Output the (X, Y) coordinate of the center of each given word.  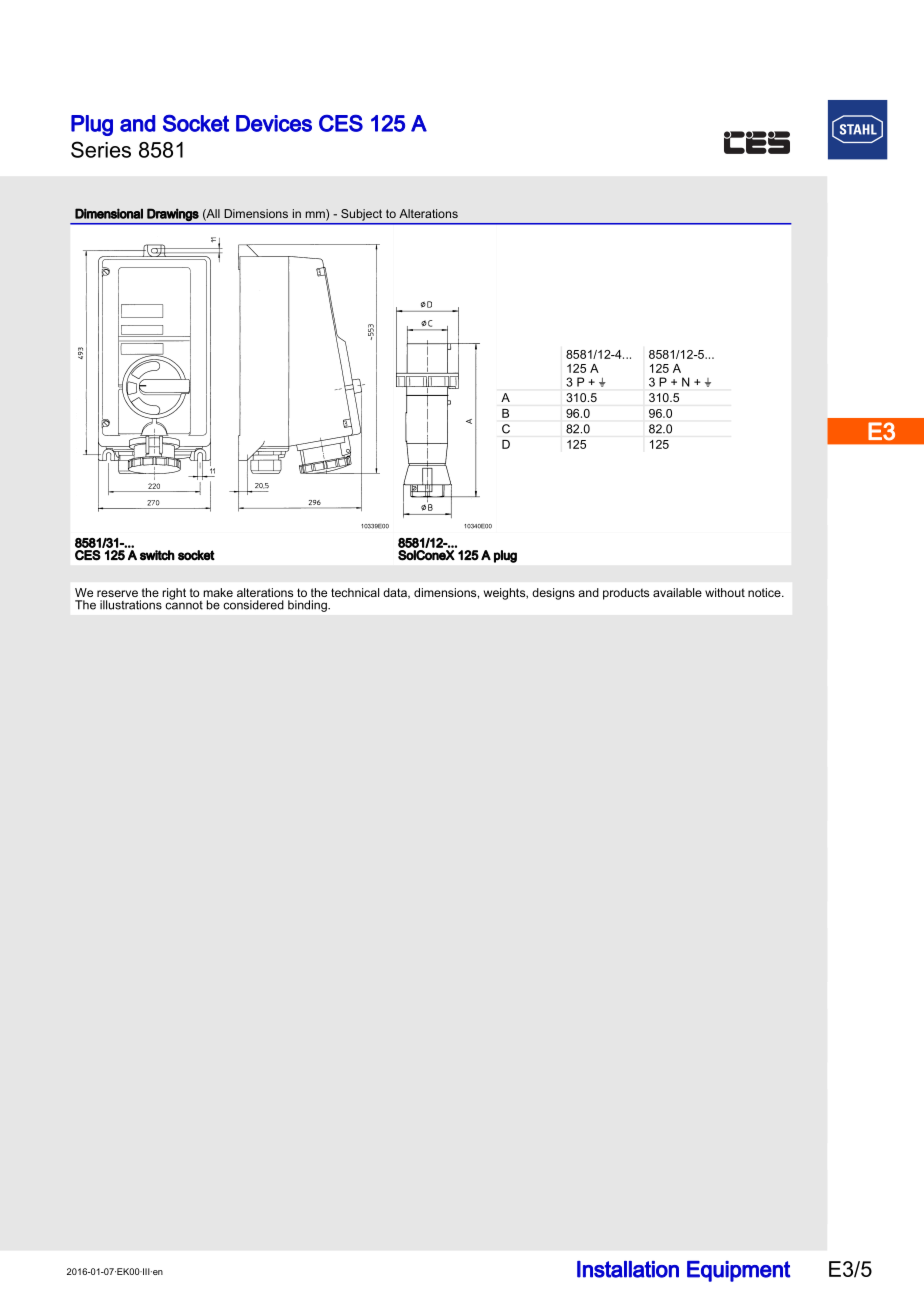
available (677, 592)
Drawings (173, 215)
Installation (628, 1269)
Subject (361, 215)
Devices (274, 123)
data (396, 593)
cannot (184, 604)
